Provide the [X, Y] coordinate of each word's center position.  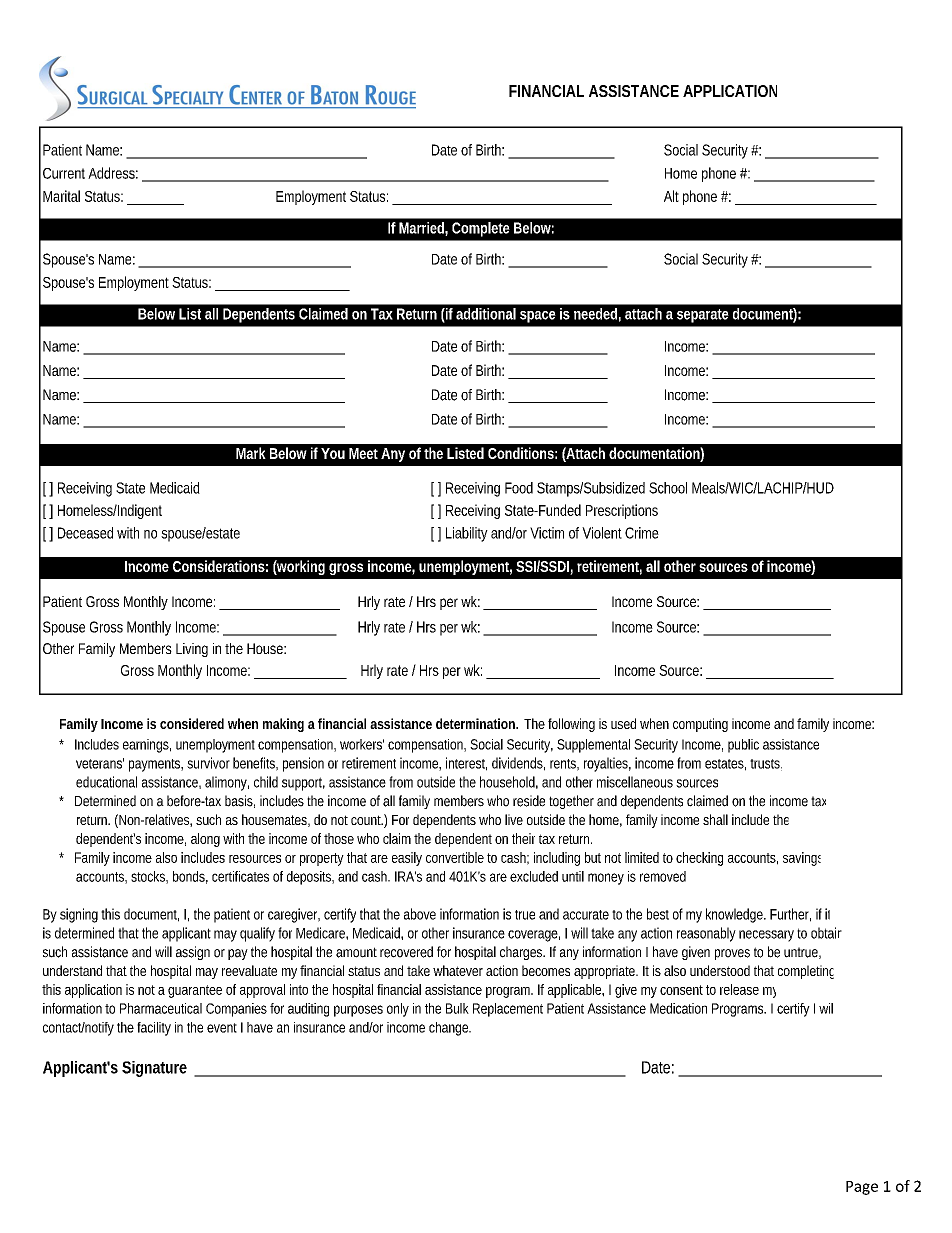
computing [700, 725]
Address [113, 173]
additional [486, 314]
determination [477, 723]
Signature [154, 1069]
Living [192, 650]
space [538, 317]
